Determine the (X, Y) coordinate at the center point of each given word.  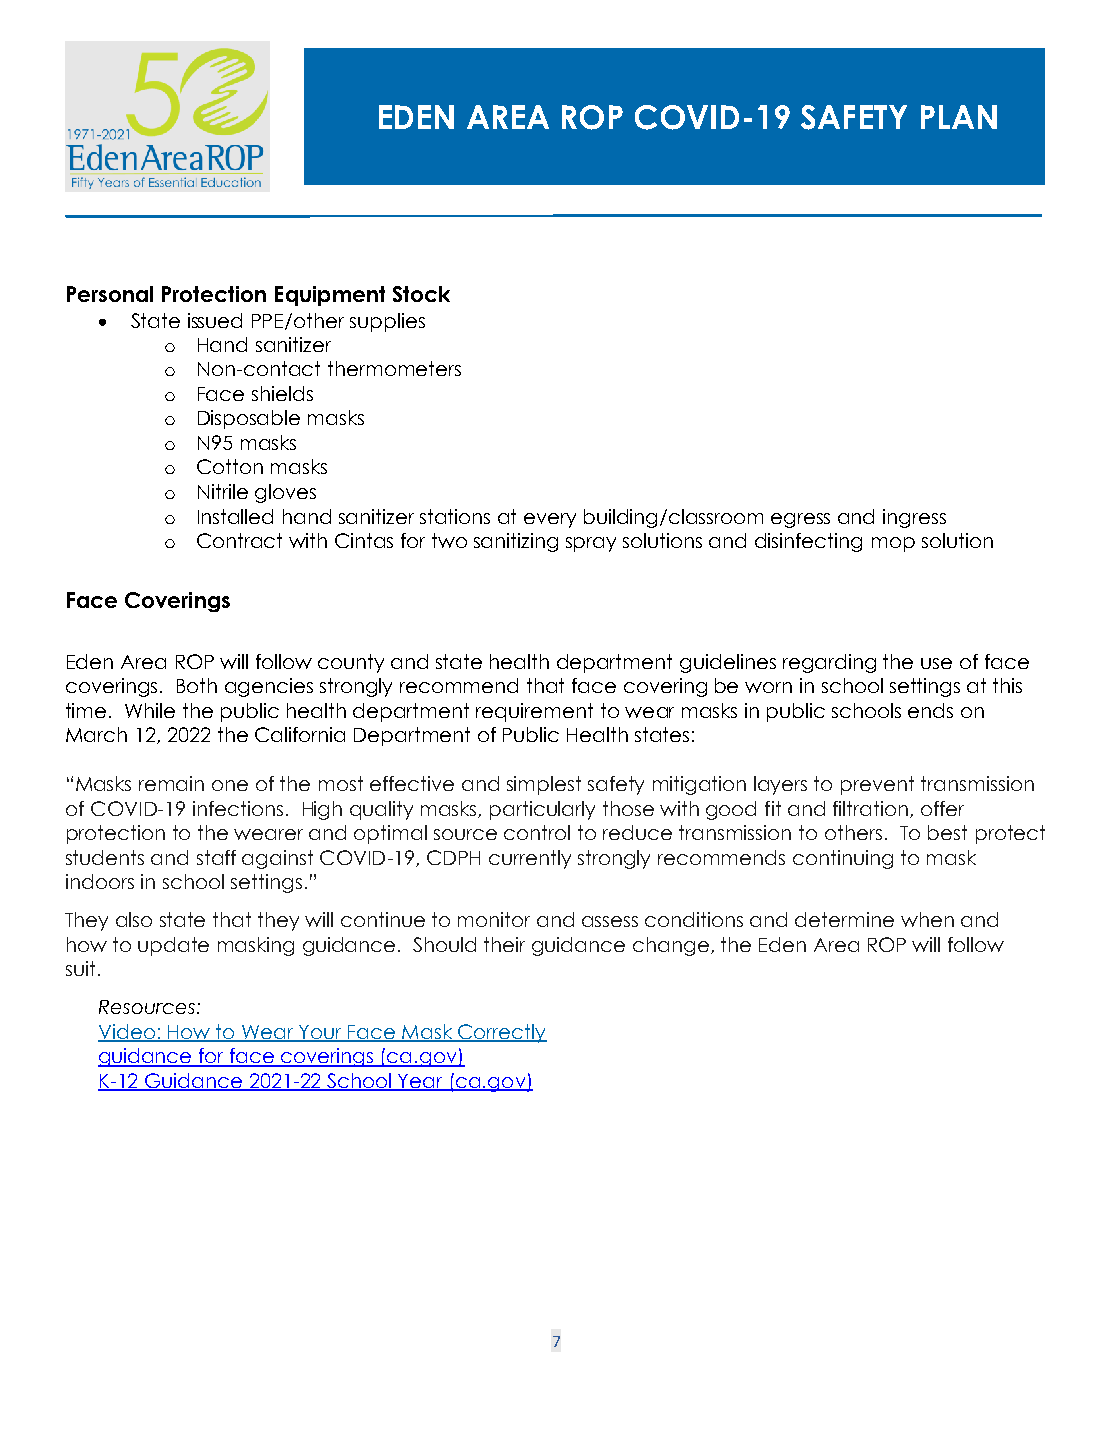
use (936, 663)
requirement (534, 712)
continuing (843, 859)
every (550, 520)
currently (530, 859)
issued (215, 320)
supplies (387, 322)
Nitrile (223, 491)
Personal (110, 294)
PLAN (959, 117)
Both (197, 685)
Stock (421, 294)
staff (216, 857)
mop (893, 544)
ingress (914, 518)
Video (128, 1033)
